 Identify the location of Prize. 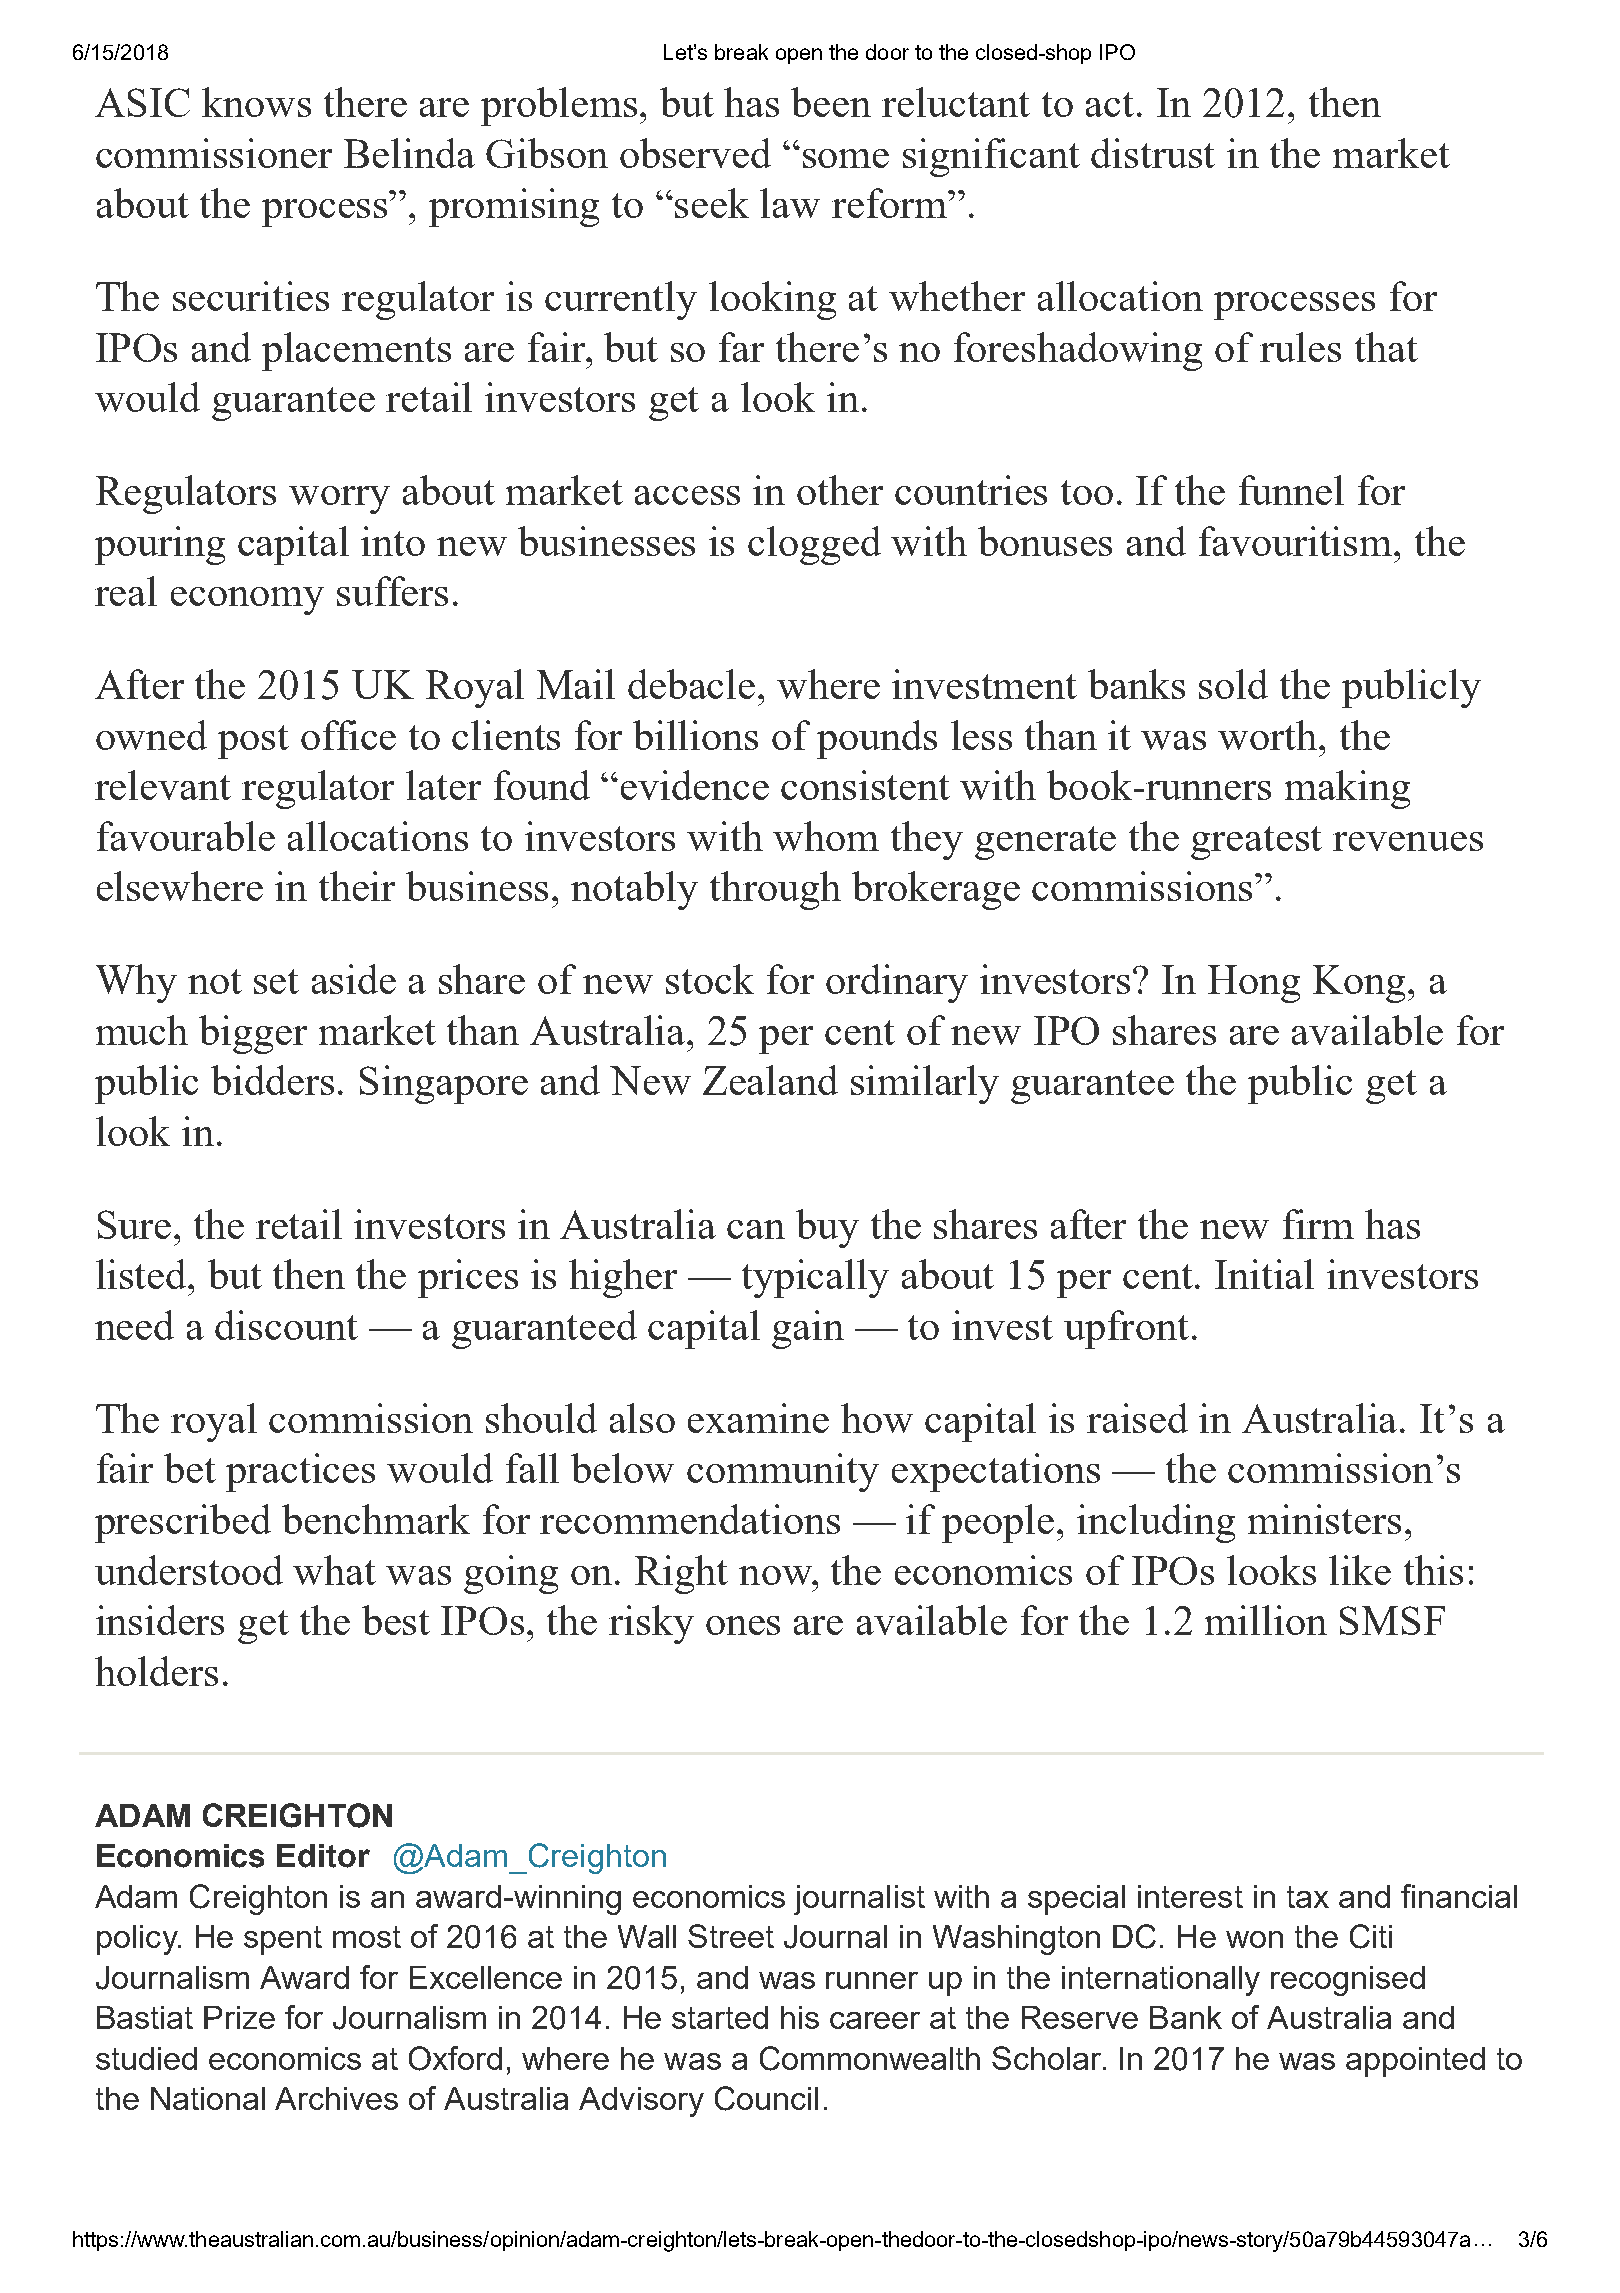
(239, 2017).
